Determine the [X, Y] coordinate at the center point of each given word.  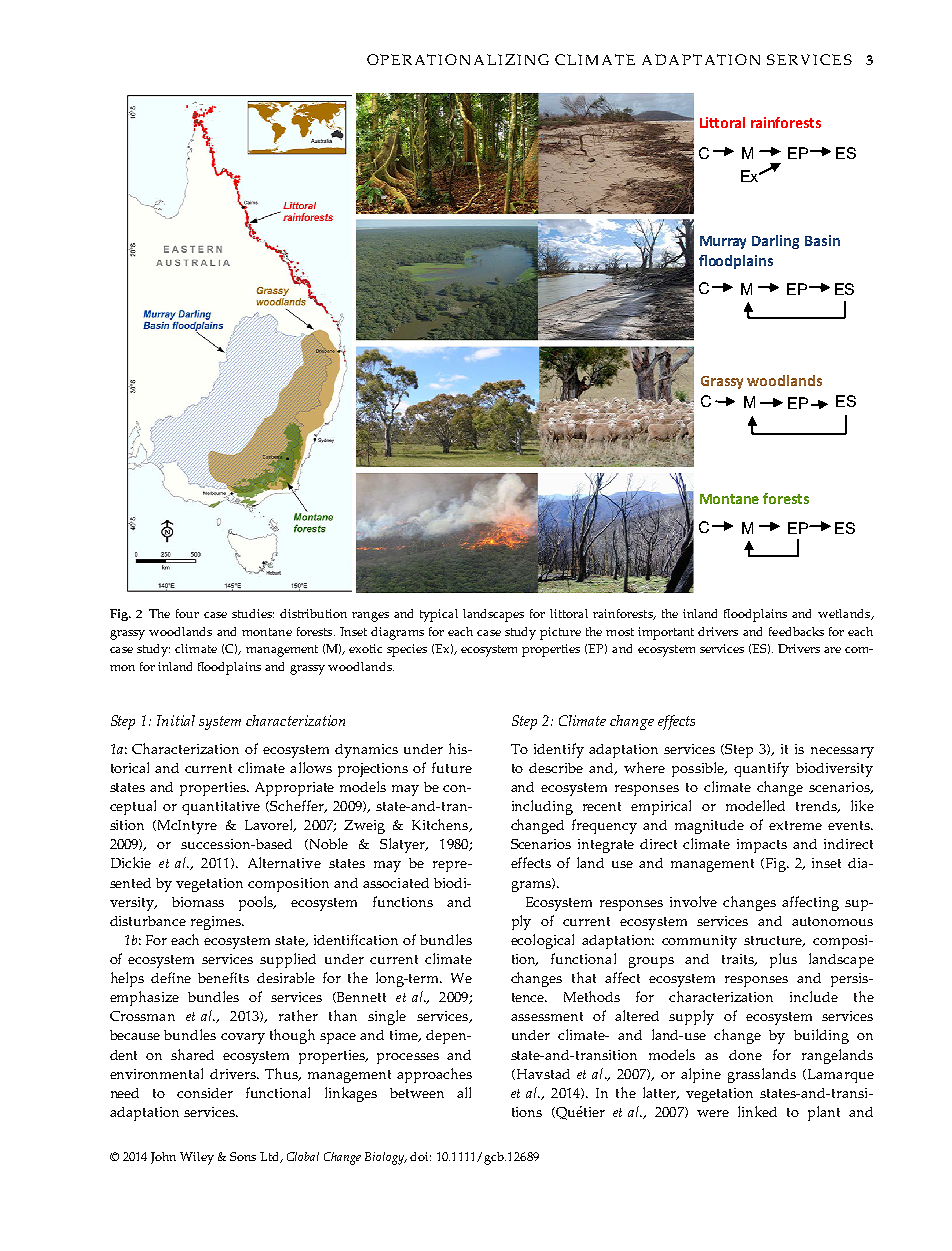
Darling [775, 242]
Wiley [197, 1158]
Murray [723, 242]
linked [757, 1111]
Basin [822, 240]
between [417, 1093]
